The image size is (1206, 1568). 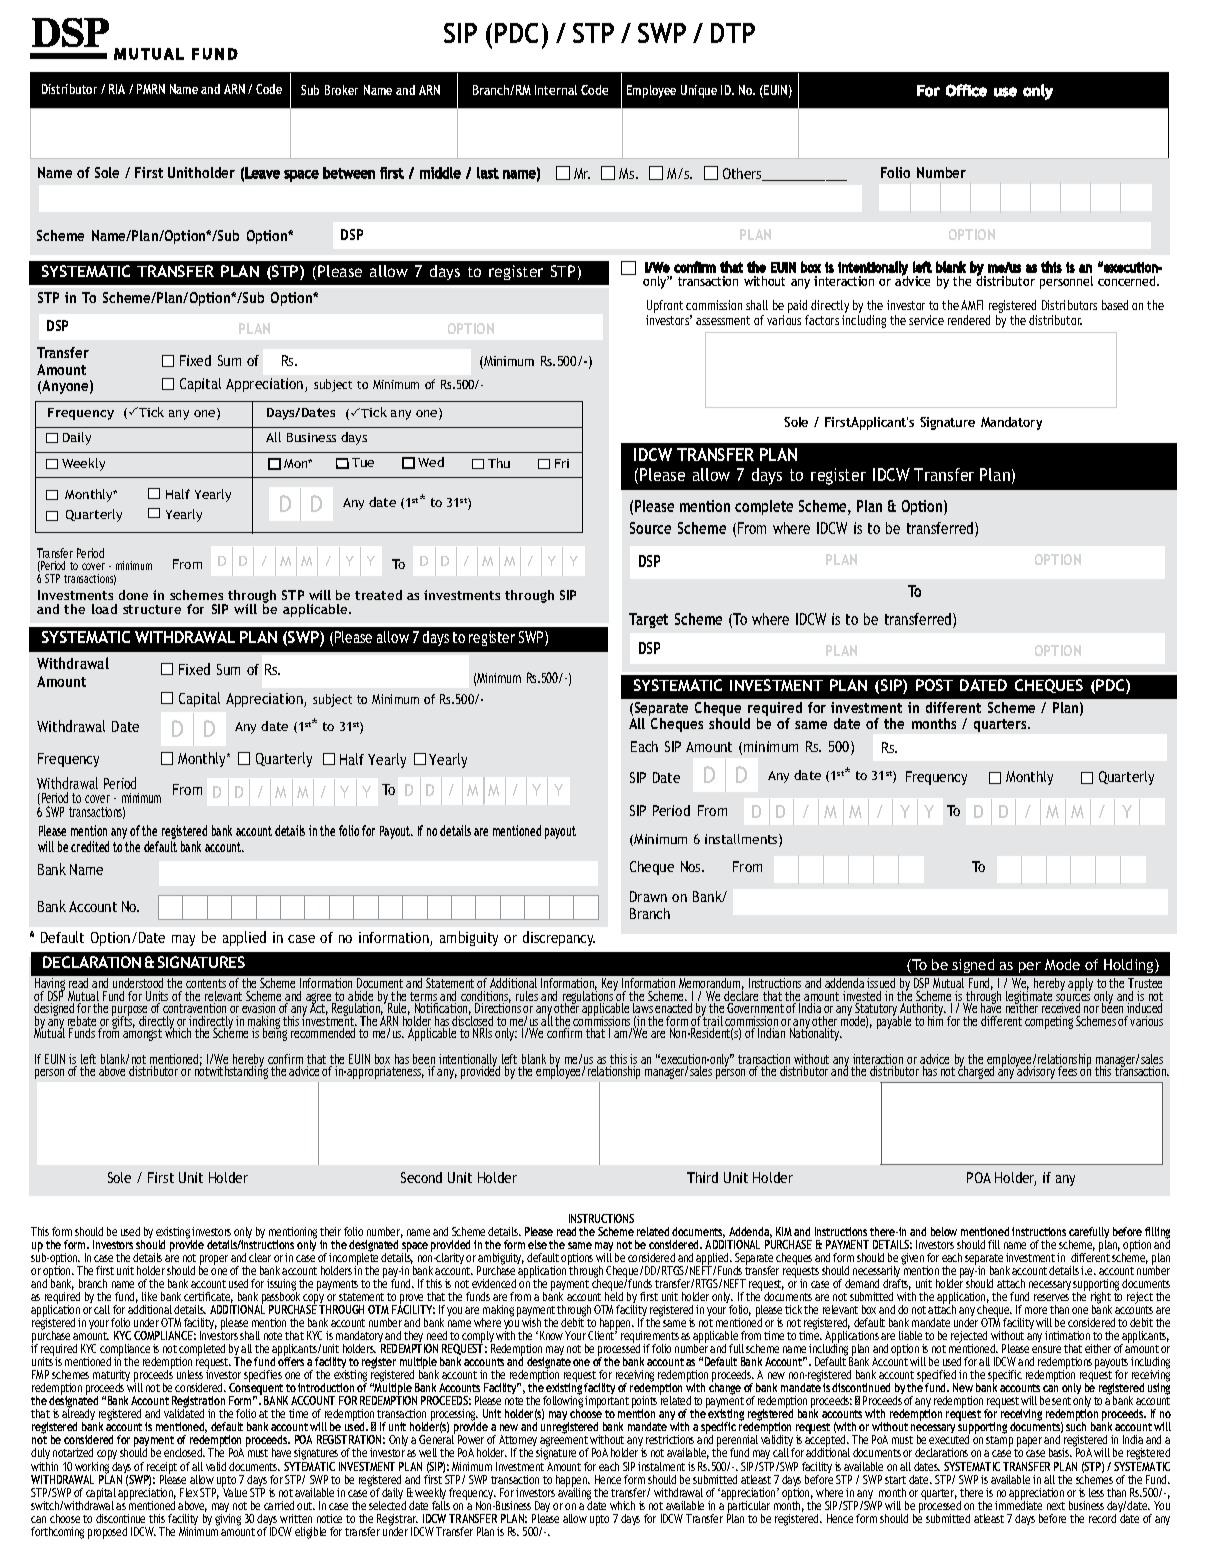 I want to click on Flex, so click(x=189, y=1492).
